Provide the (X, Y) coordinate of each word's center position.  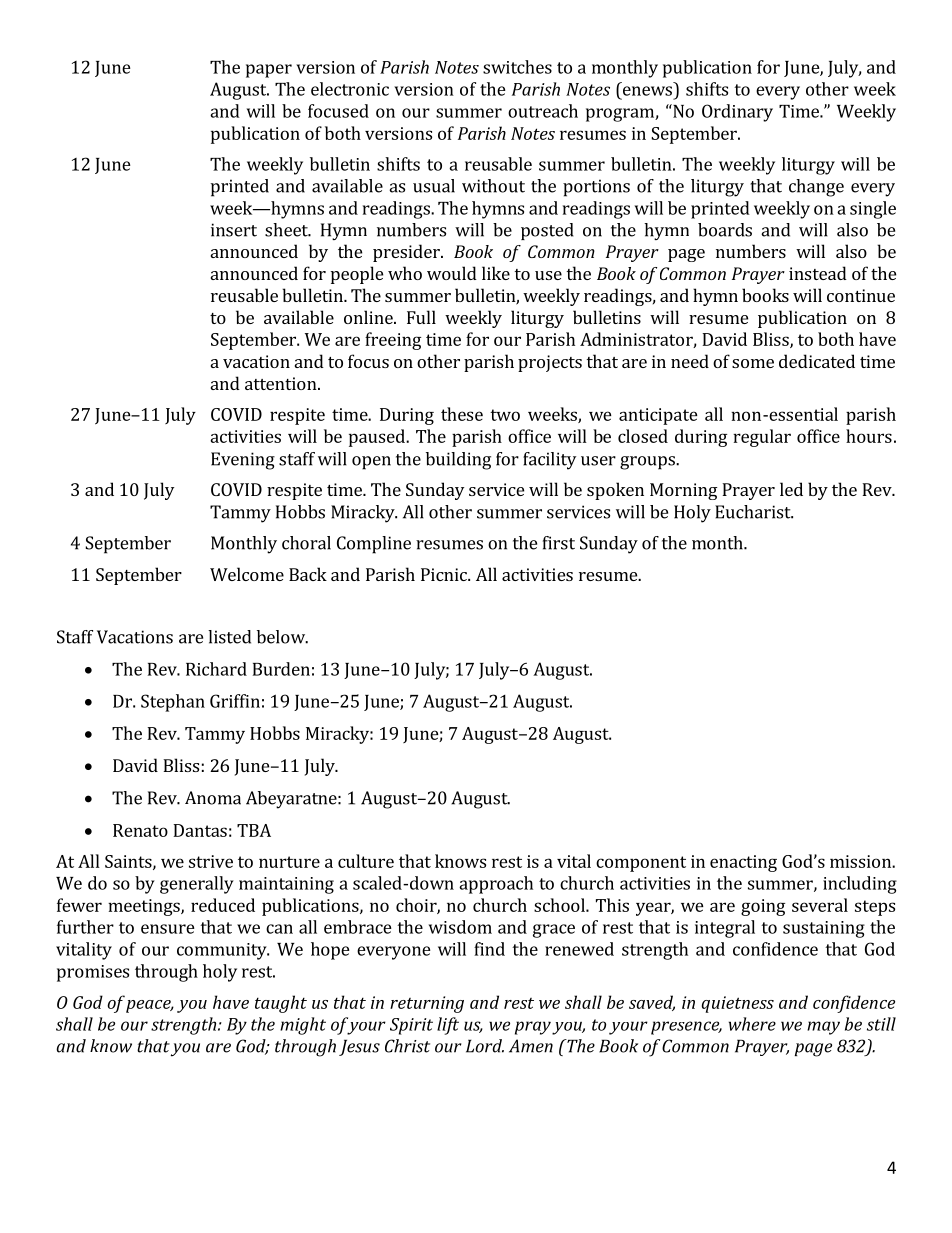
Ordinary (737, 113)
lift (448, 1026)
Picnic (445, 574)
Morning (684, 491)
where (752, 1024)
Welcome (247, 574)
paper (269, 71)
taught (281, 1004)
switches (517, 67)
